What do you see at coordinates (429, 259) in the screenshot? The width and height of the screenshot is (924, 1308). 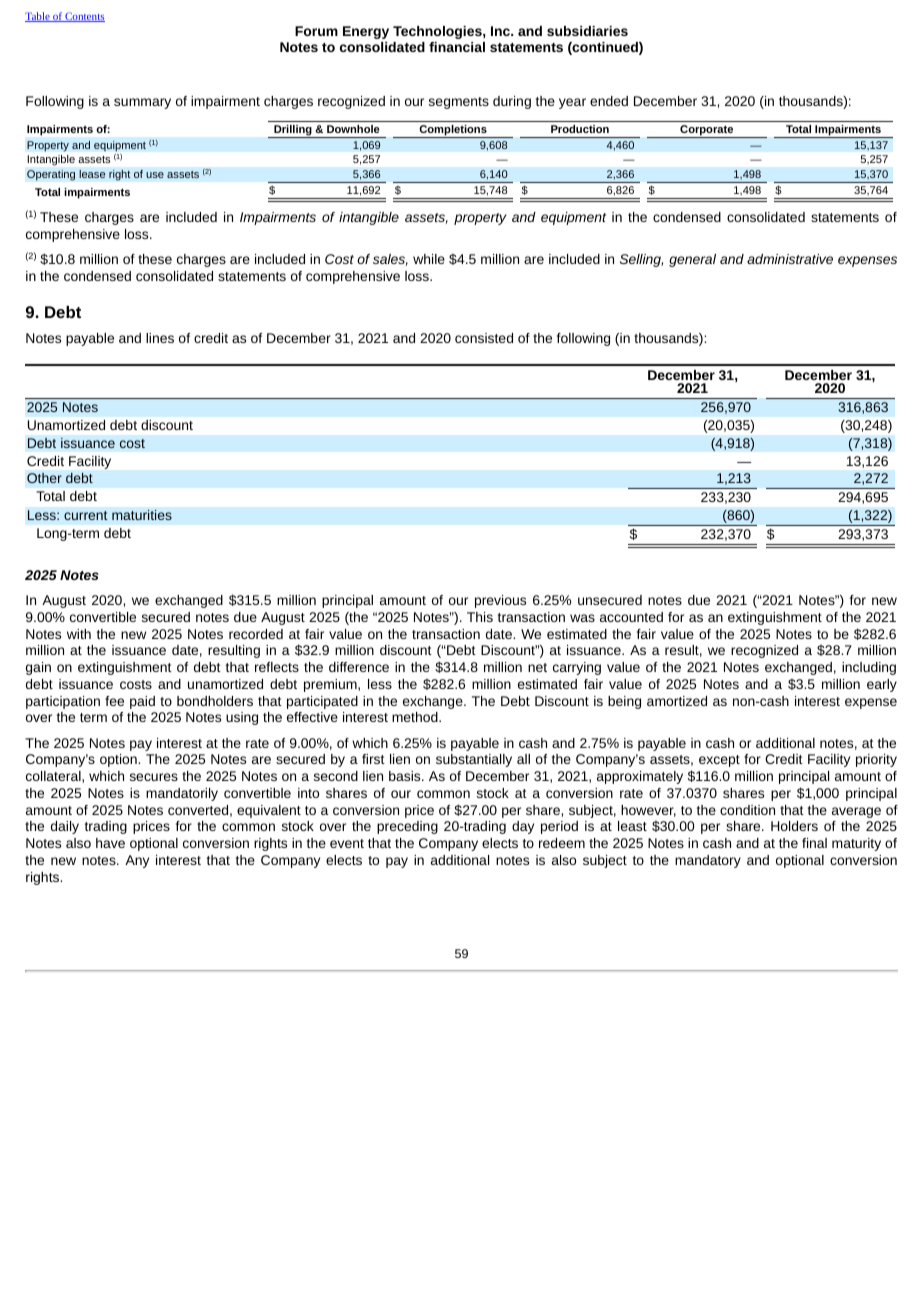 I see `while` at bounding box center [429, 259].
